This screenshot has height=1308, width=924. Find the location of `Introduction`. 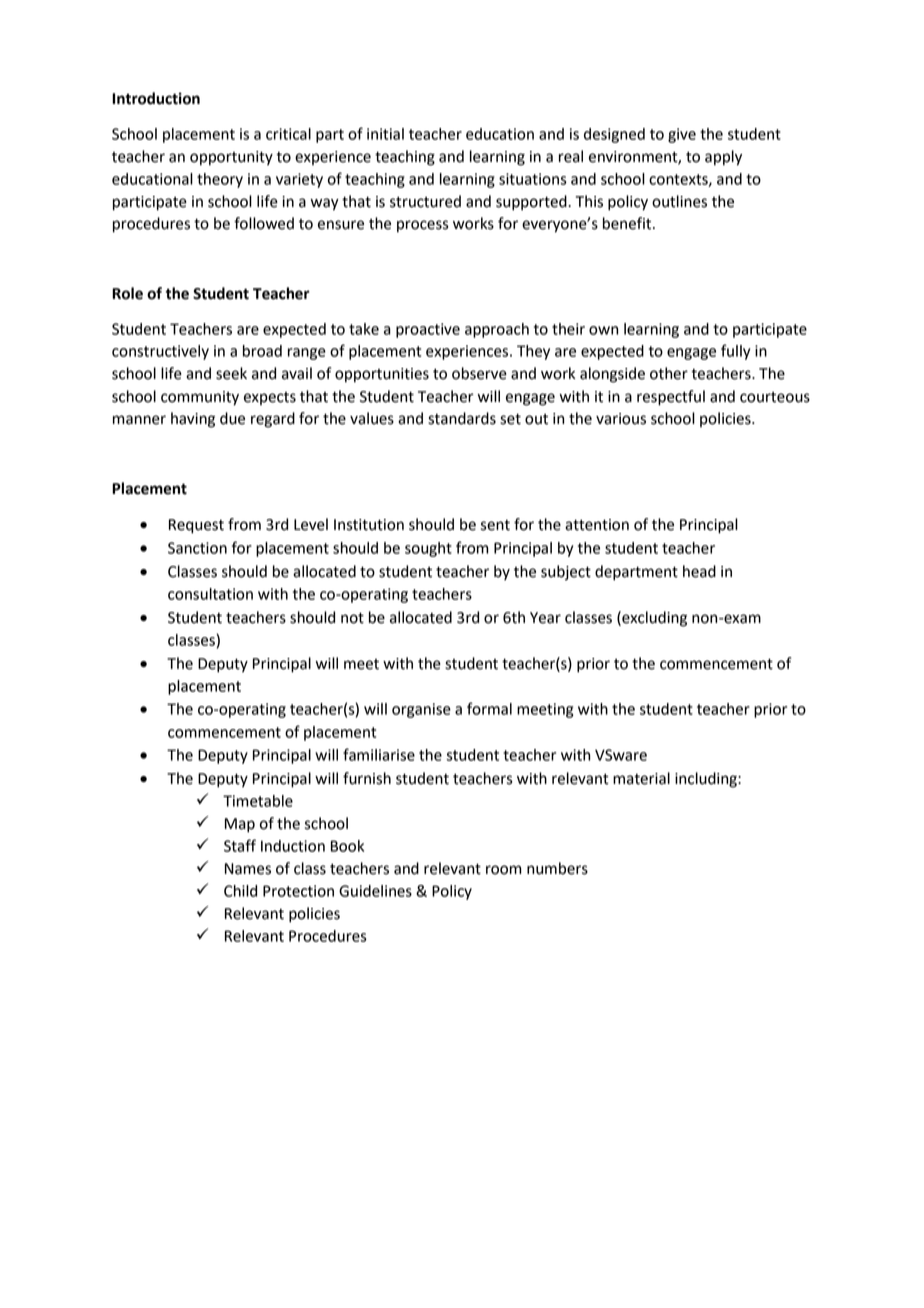

Introduction is located at coordinates (156, 98).
